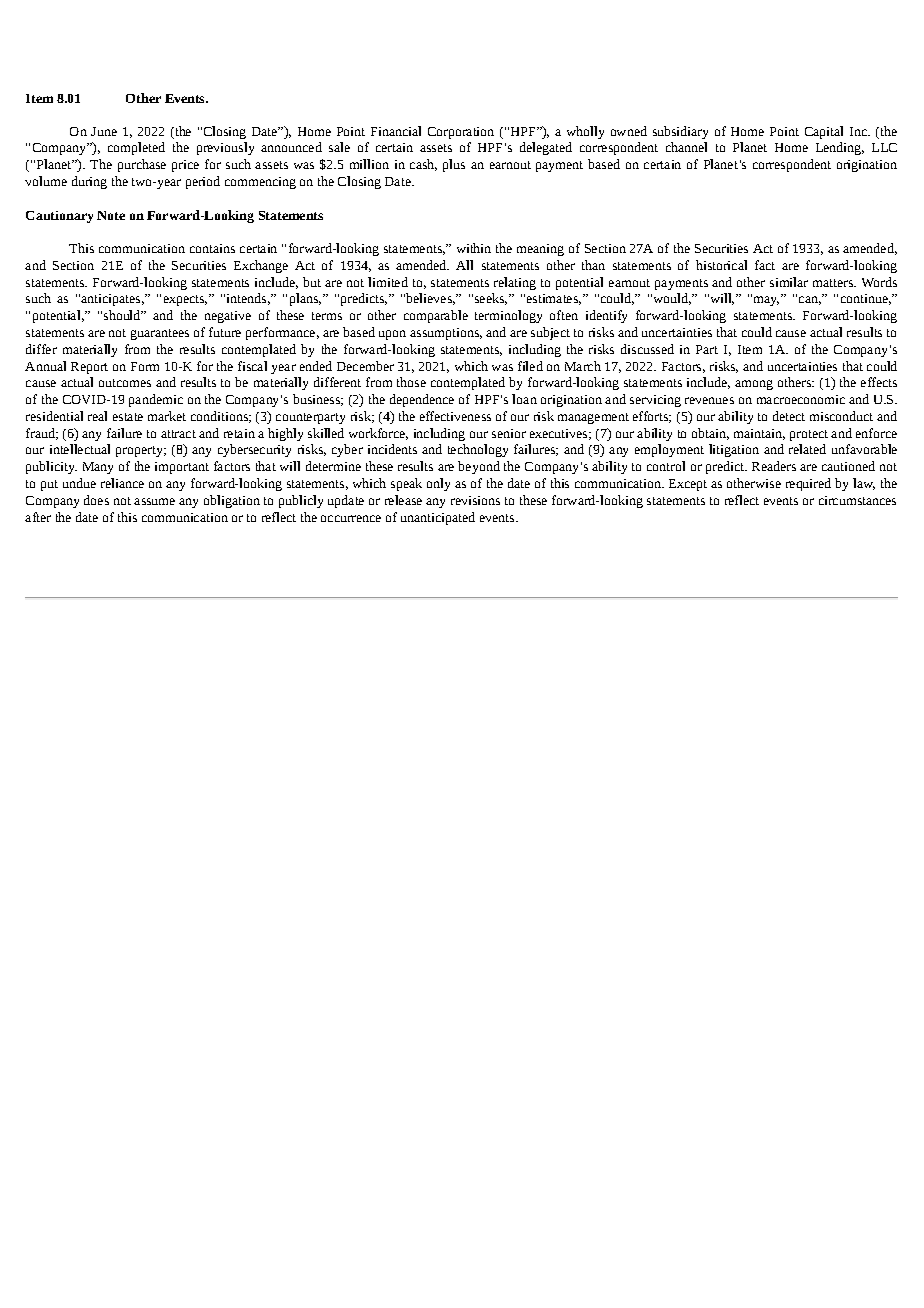 The height and width of the image is (1308, 924). Describe the element at coordinates (461, 133) in the image. I see `Corporation` at that location.
